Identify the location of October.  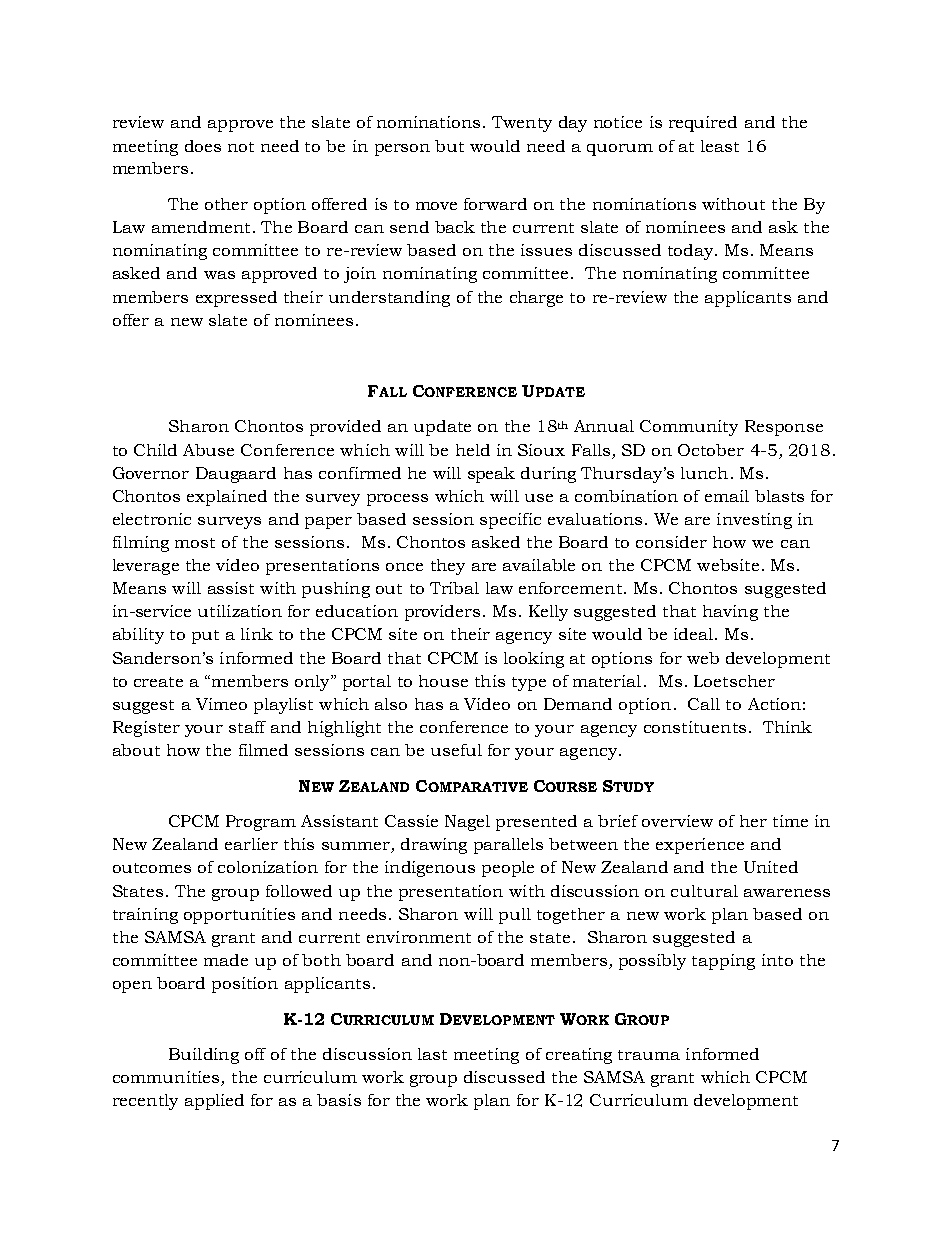
(711, 450).
